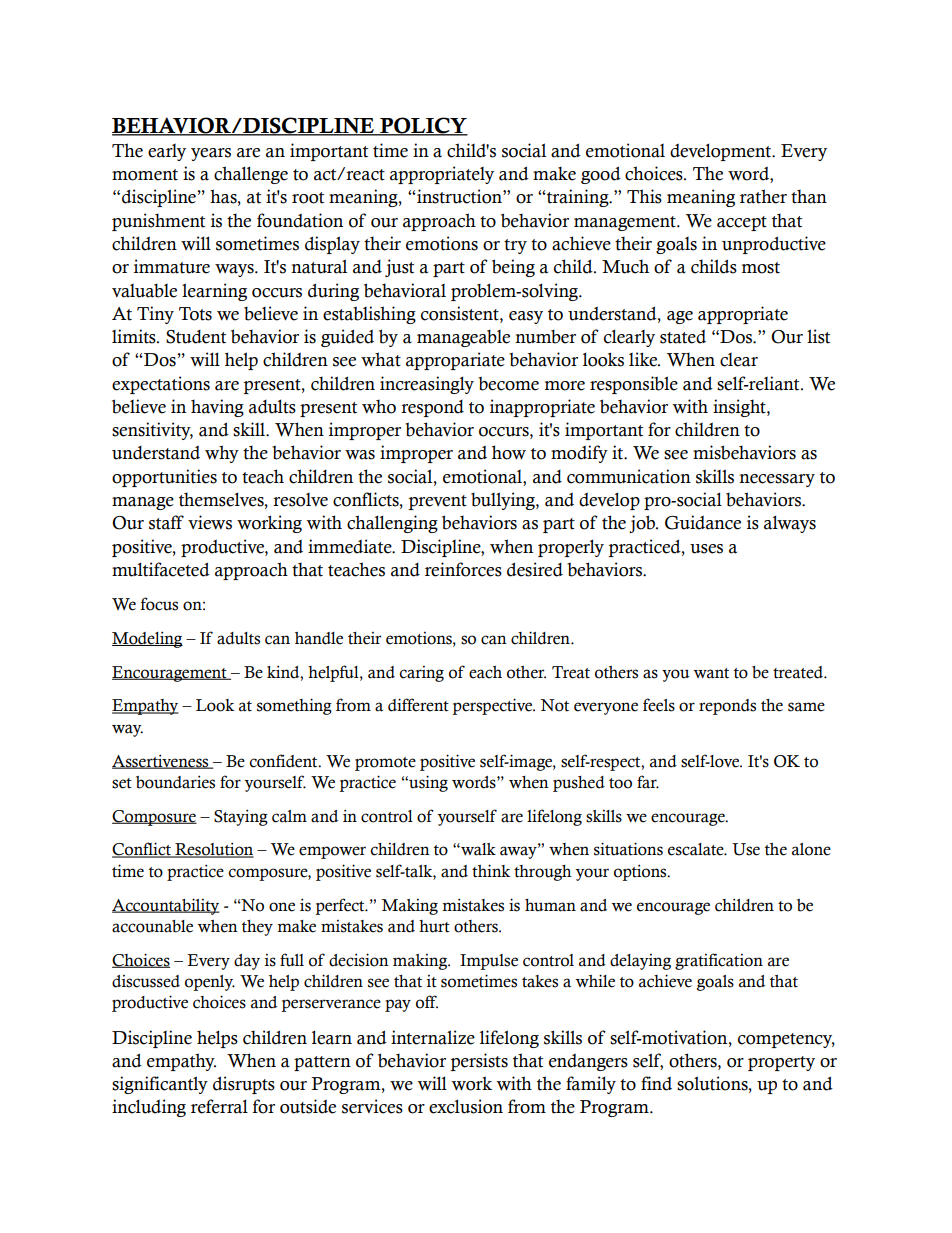 This screenshot has height=1233, width=952. What do you see at coordinates (648, 782) in the screenshot?
I see `far` at bounding box center [648, 782].
